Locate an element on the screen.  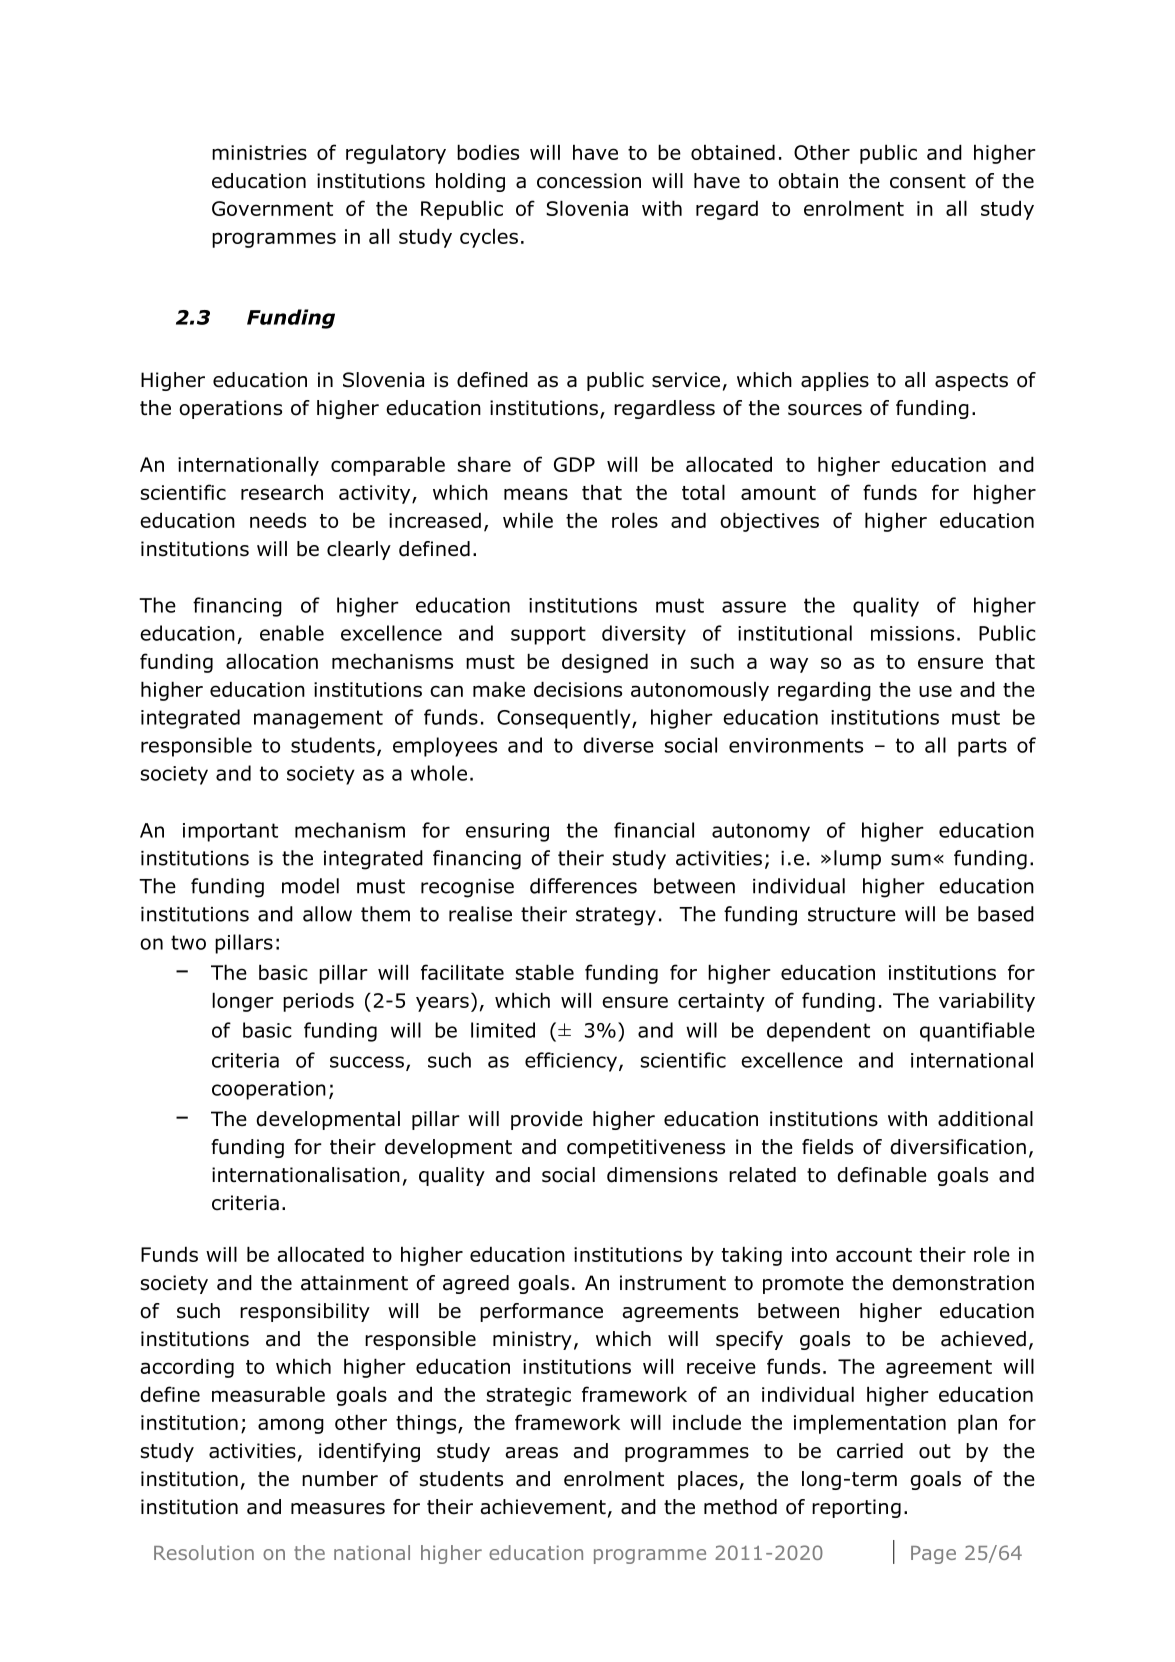
consent is located at coordinates (928, 181).
